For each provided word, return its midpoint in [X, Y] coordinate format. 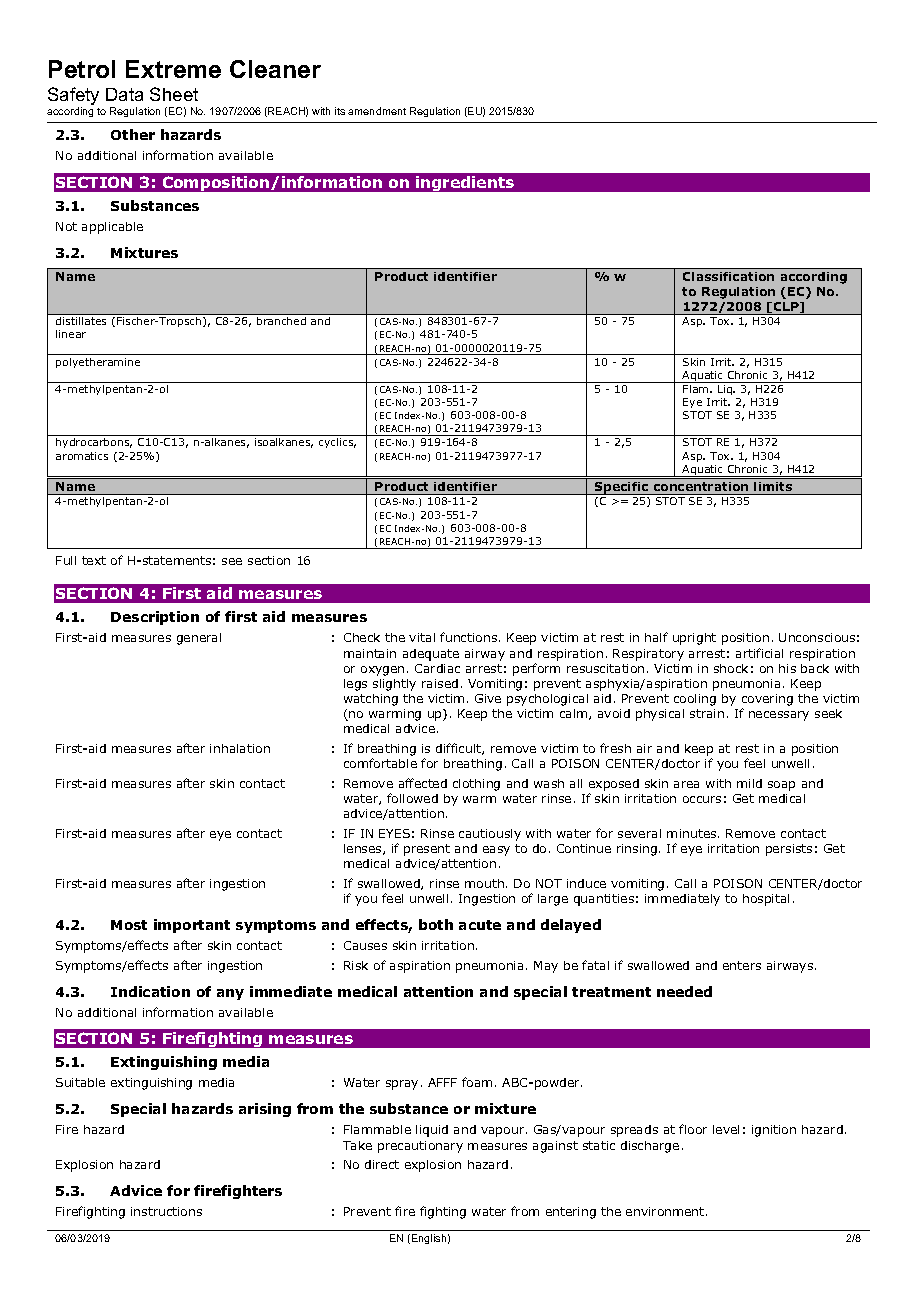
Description [155, 618]
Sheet [174, 94]
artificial [759, 653]
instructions [166, 1211]
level [726, 1129]
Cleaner [275, 69]
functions [468, 637]
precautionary [420, 1147]
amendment [377, 111]
